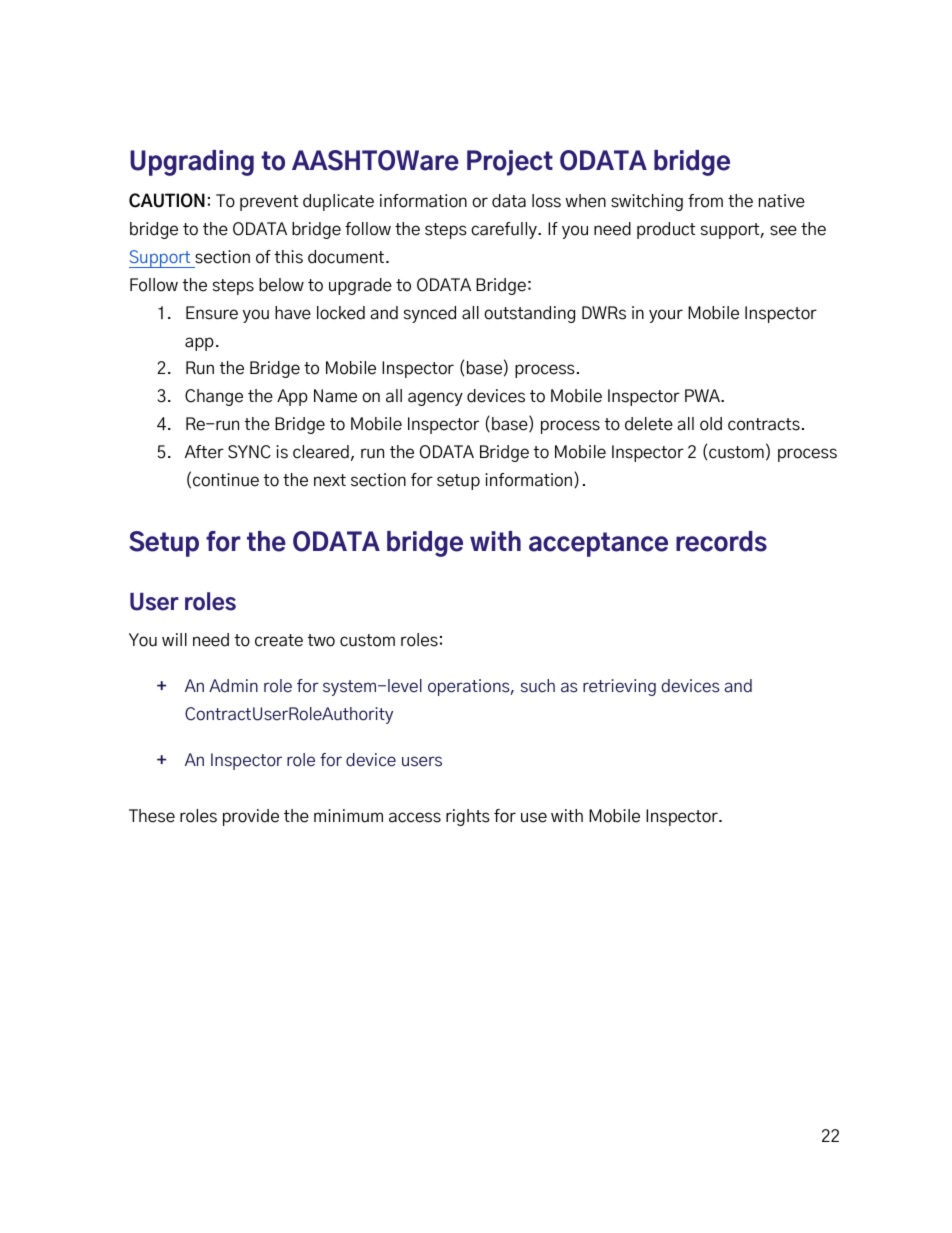 The height and width of the screenshot is (1233, 952). What do you see at coordinates (619, 687) in the screenshot?
I see `retrieving` at bounding box center [619, 687].
